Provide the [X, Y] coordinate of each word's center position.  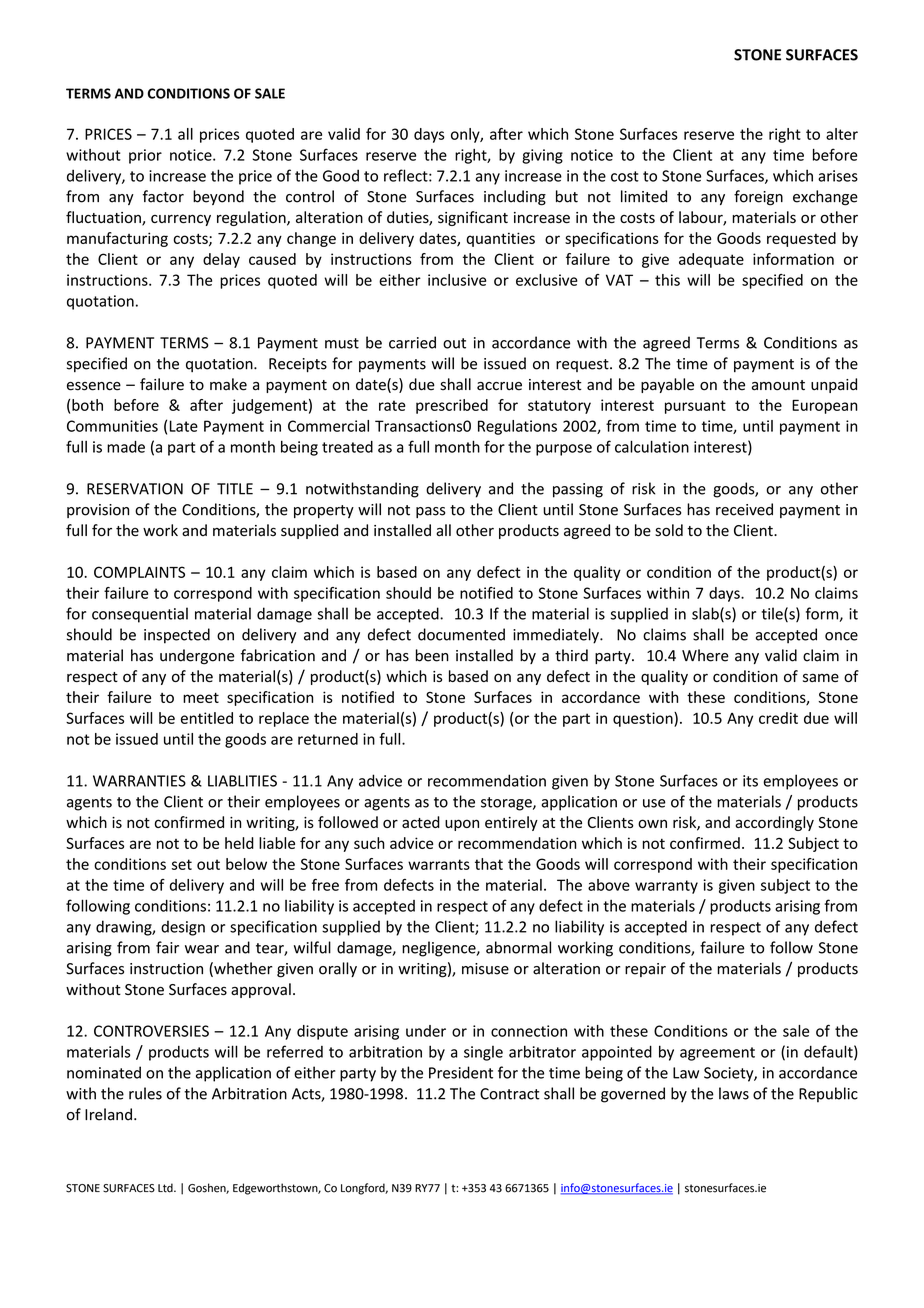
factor [163, 196]
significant [473, 218]
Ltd [166, 1188]
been [432, 655]
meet [201, 698]
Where [705, 655]
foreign [758, 198]
